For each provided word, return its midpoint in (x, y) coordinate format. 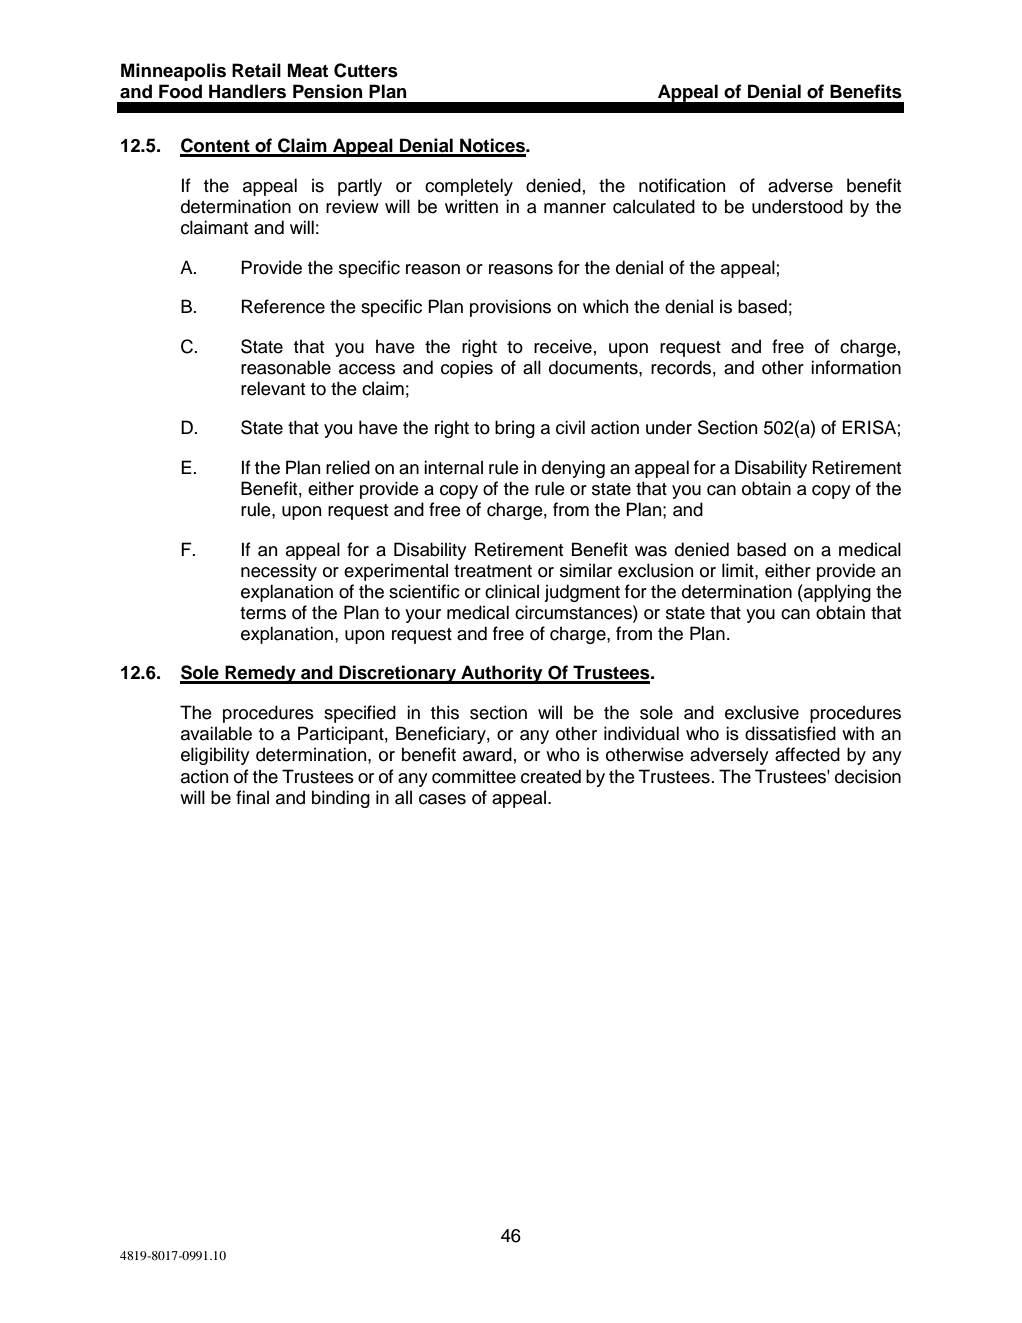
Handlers (247, 91)
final (252, 797)
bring (515, 429)
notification (682, 185)
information (856, 367)
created (551, 776)
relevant (273, 388)
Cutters (366, 70)
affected (807, 754)
